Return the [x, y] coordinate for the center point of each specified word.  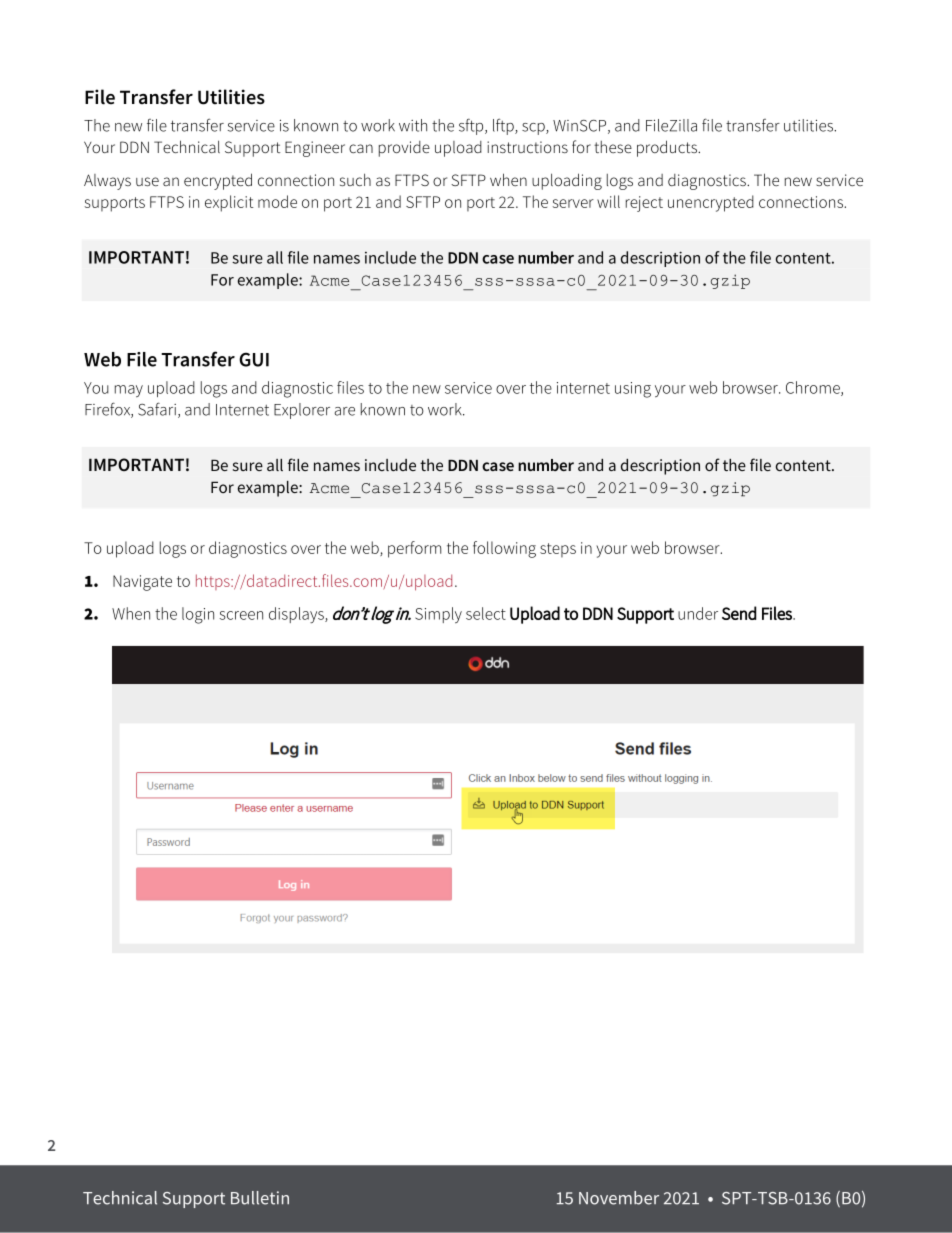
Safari [157, 409]
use [147, 181]
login [198, 615]
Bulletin [260, 1198]
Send [739, 613]
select [486, 613]
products [668, 148]
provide [404, 149]
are [344, 411]
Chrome [814, 388]
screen [241, 615]
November [619, 1198]
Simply [438, 615]
